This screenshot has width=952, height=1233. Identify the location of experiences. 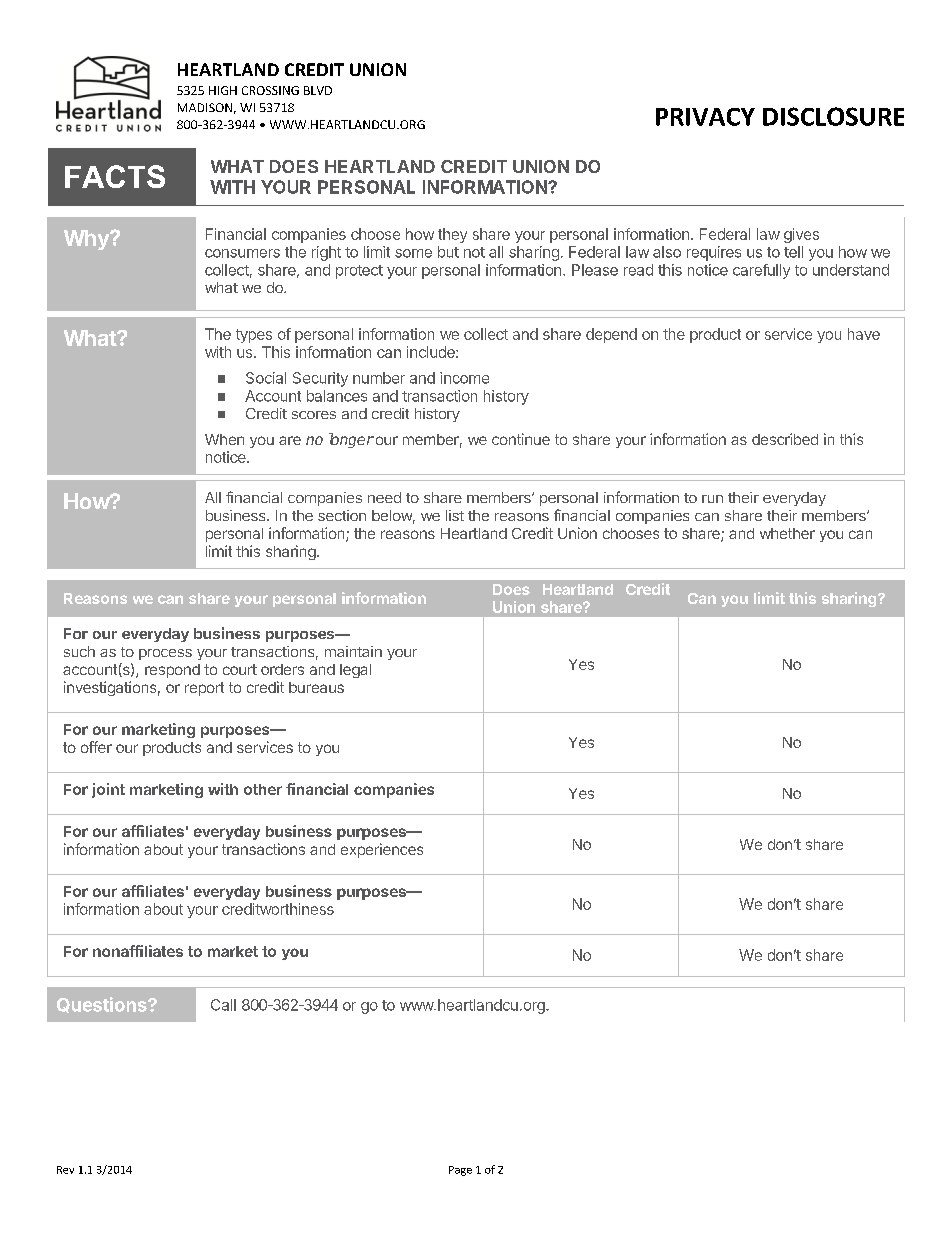
(382, 850).
